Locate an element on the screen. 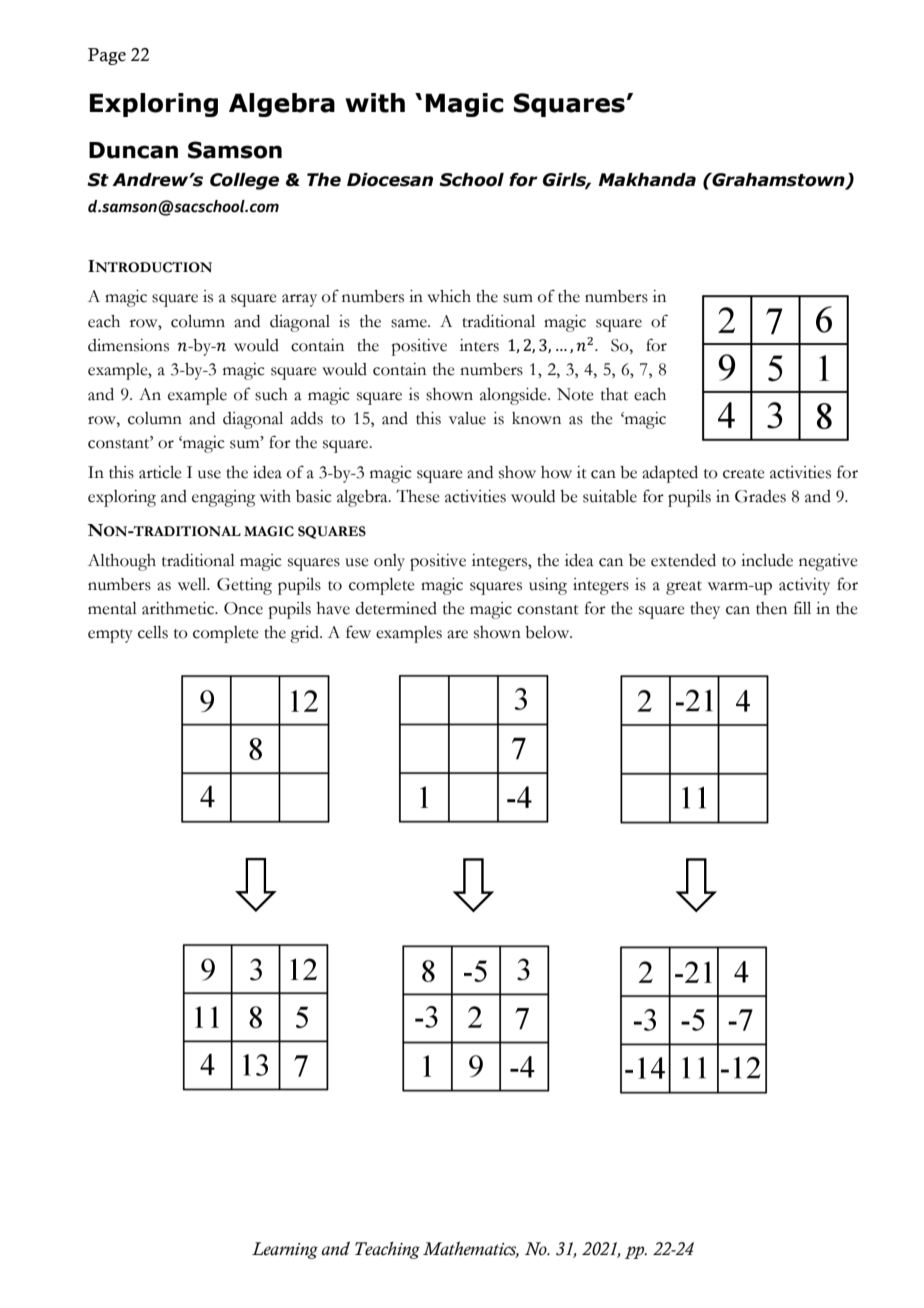  that is located at coordinates (614, 394).
